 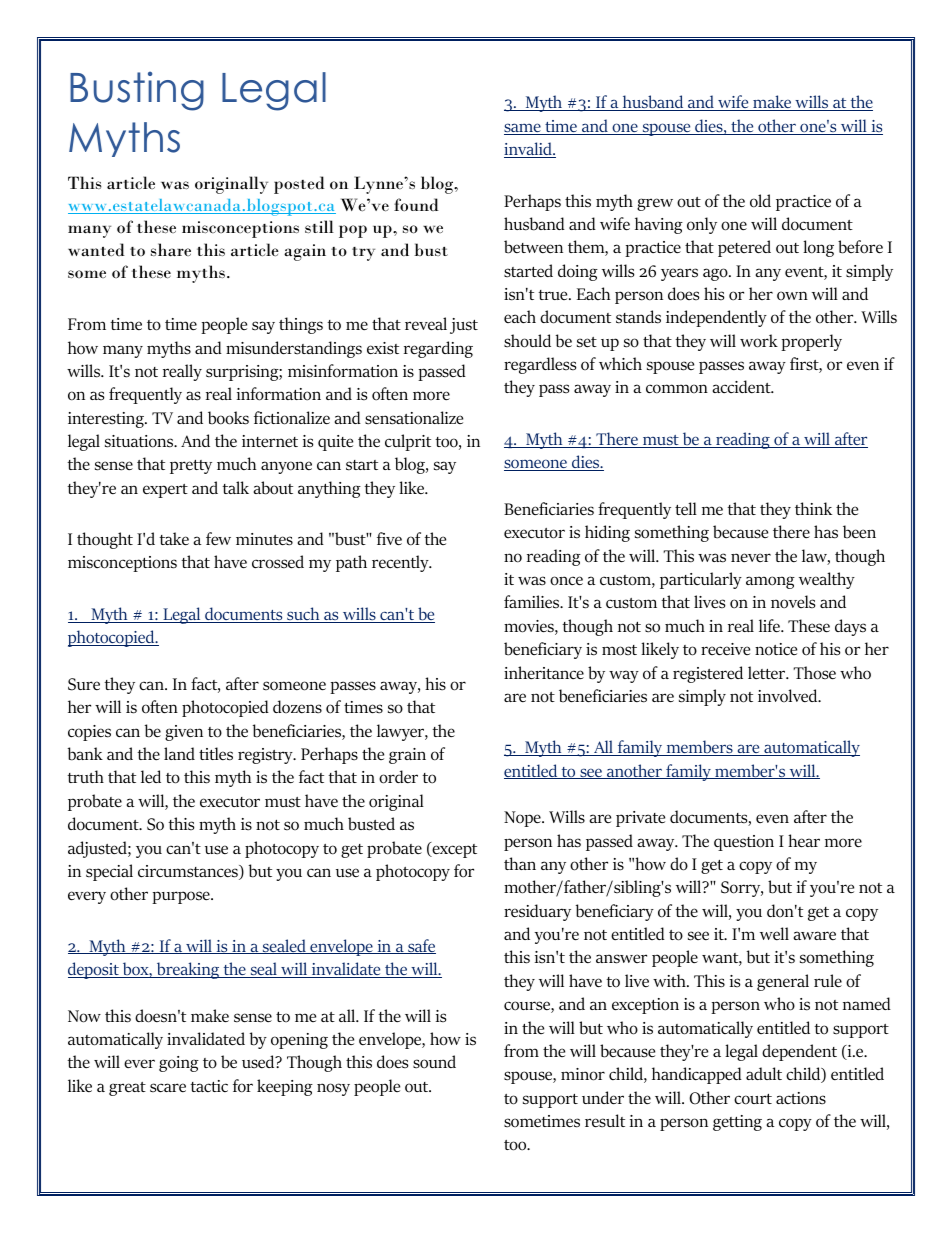 I want to click on scare, so click(x=168, y=1088).
